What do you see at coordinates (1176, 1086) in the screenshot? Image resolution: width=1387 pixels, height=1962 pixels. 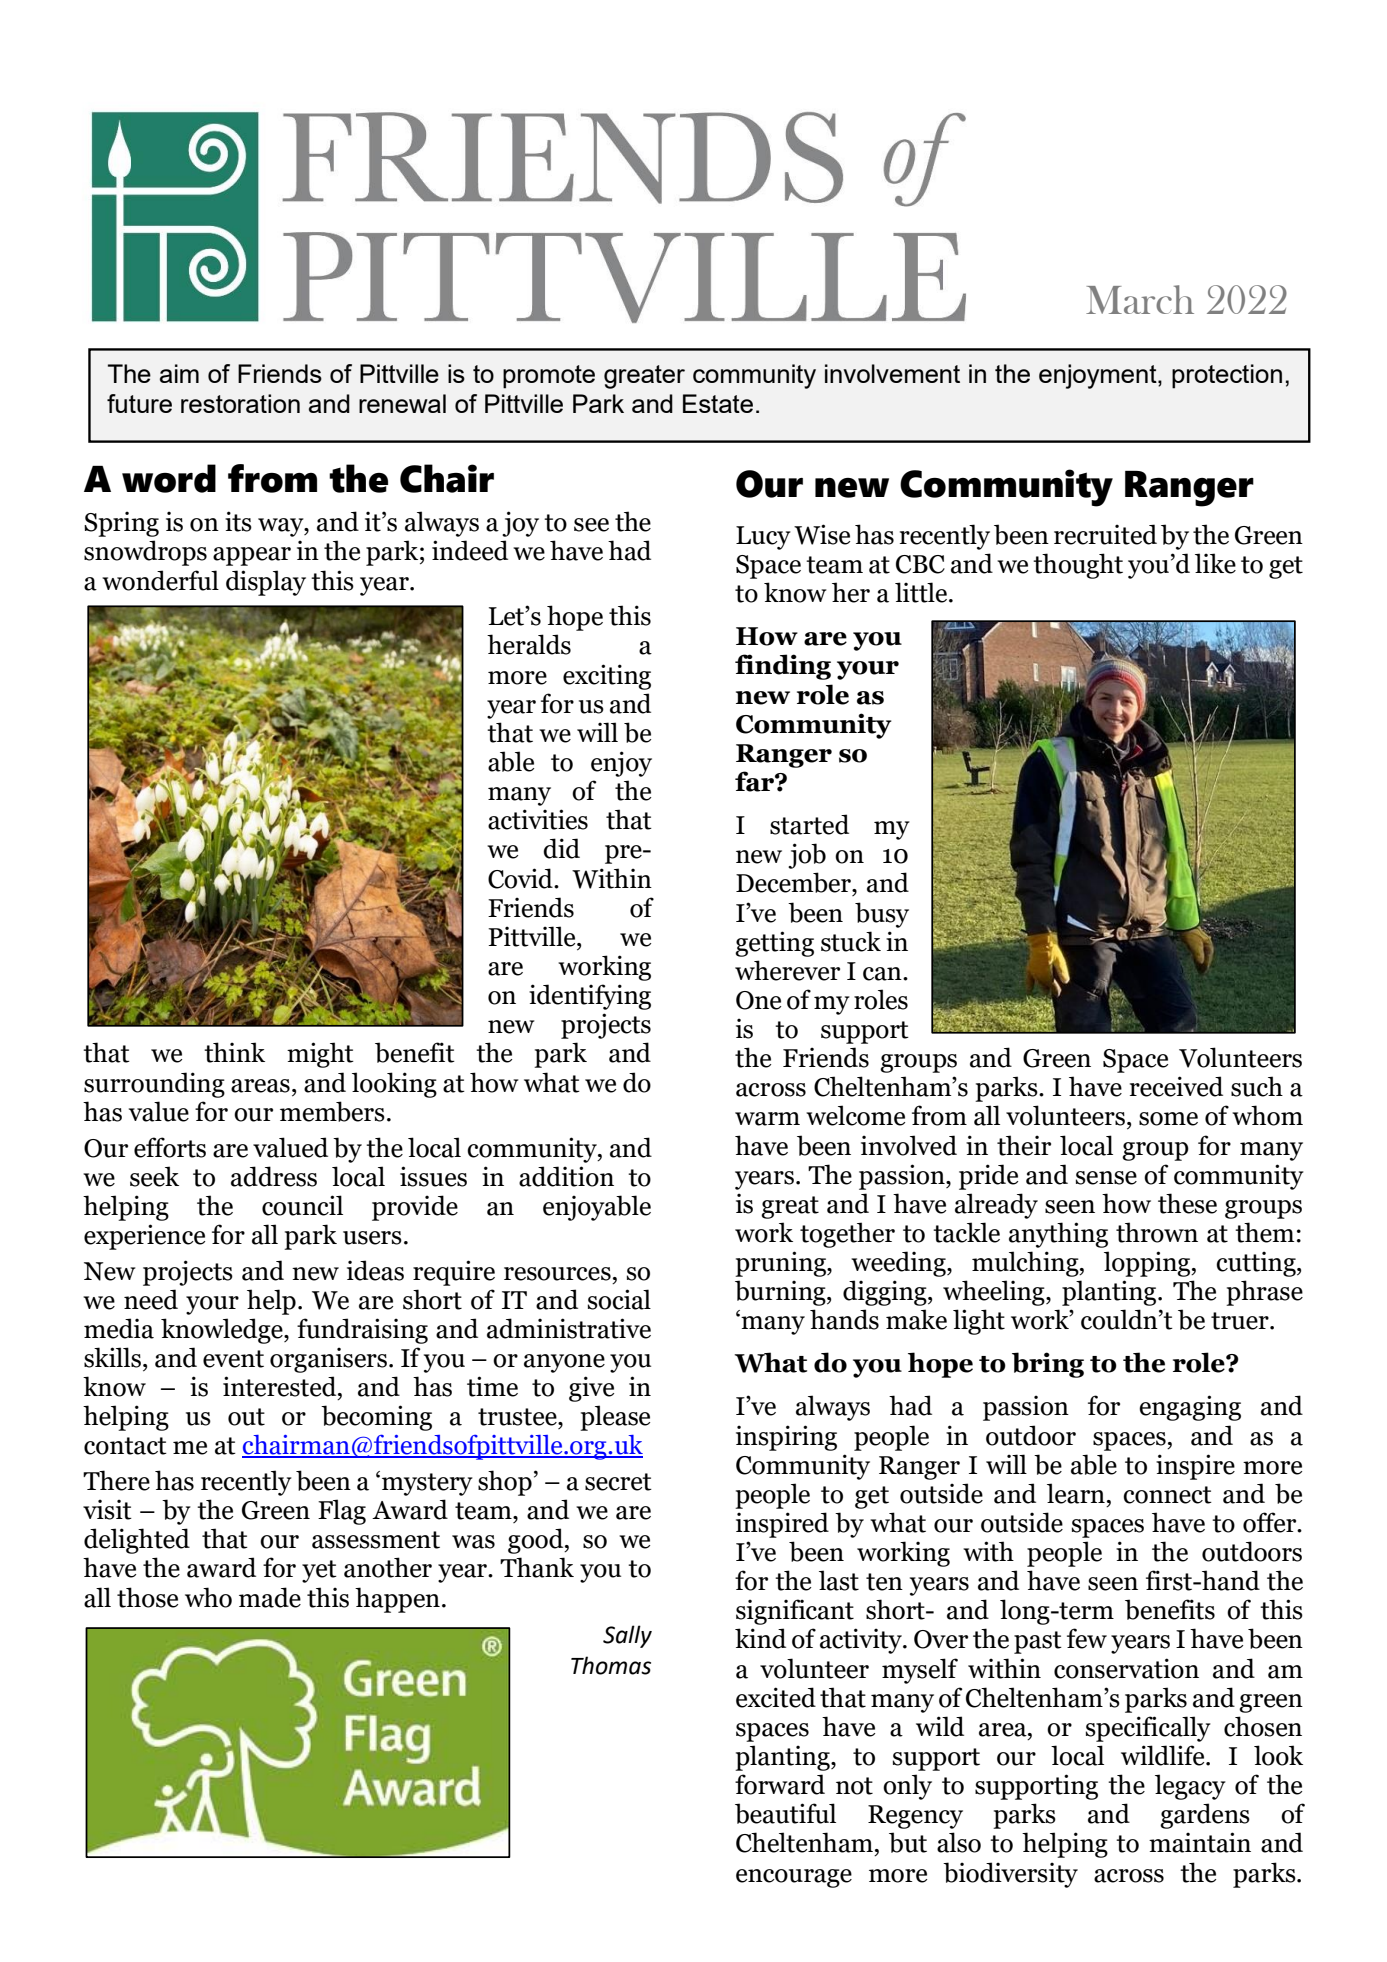 I see `received` at bounding box center [1176, 1086].
